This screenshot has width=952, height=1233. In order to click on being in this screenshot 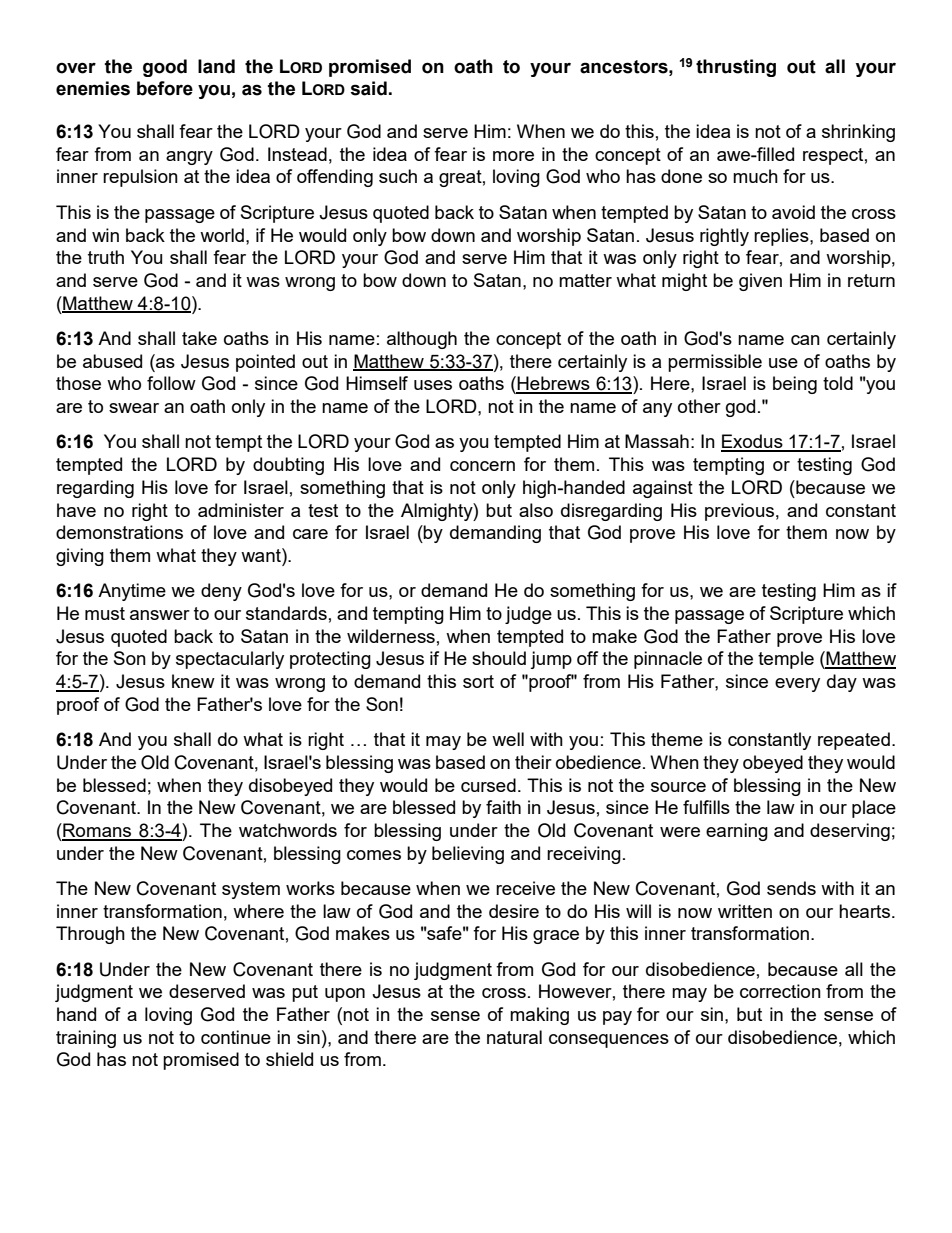, I will do `click(795, 385)`.
